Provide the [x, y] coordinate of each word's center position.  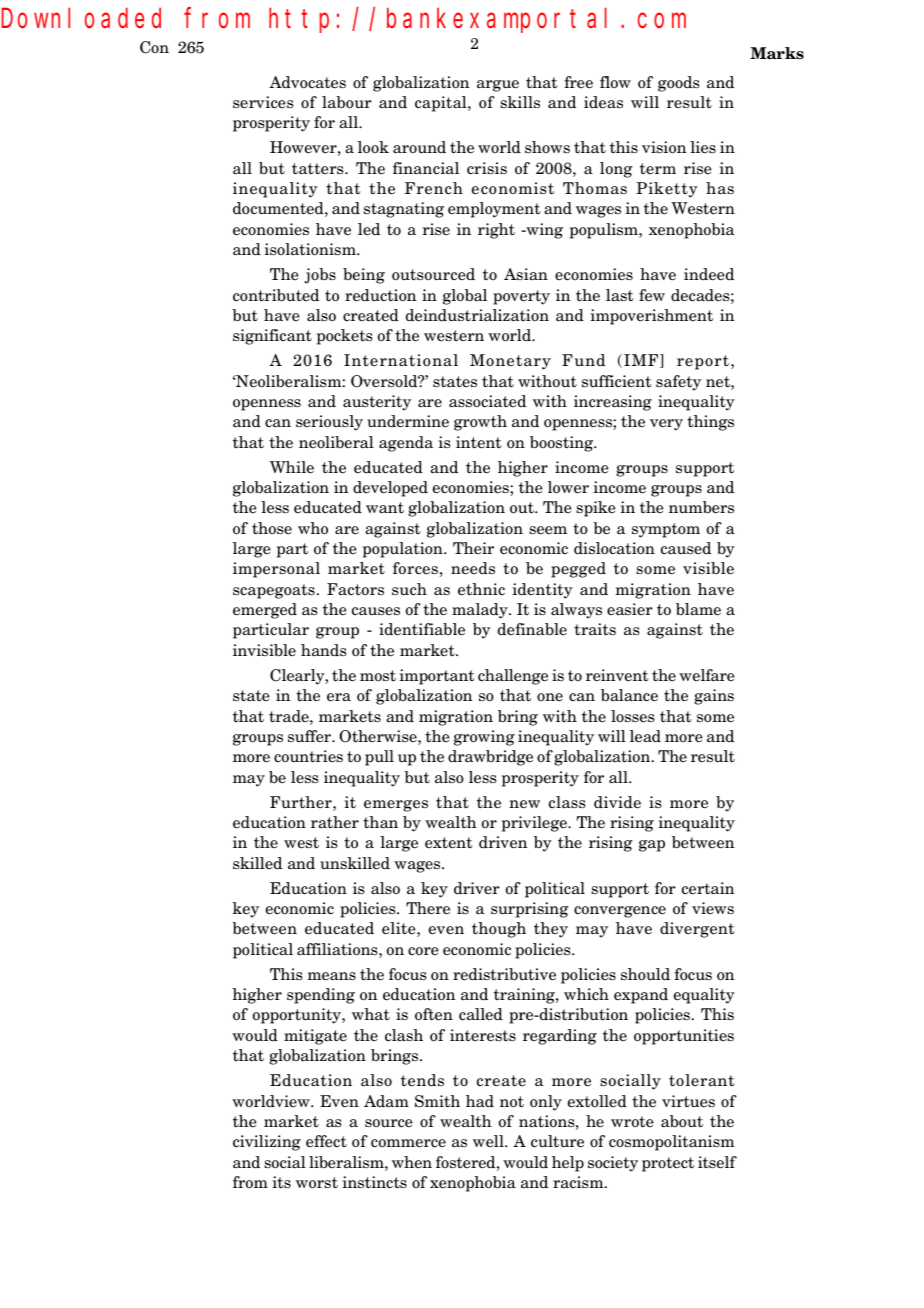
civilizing [267, 1143]
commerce [408, 1143]
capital [442, 104]
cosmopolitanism [671, 1143]
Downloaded [81, 18]
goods [679, 84]
